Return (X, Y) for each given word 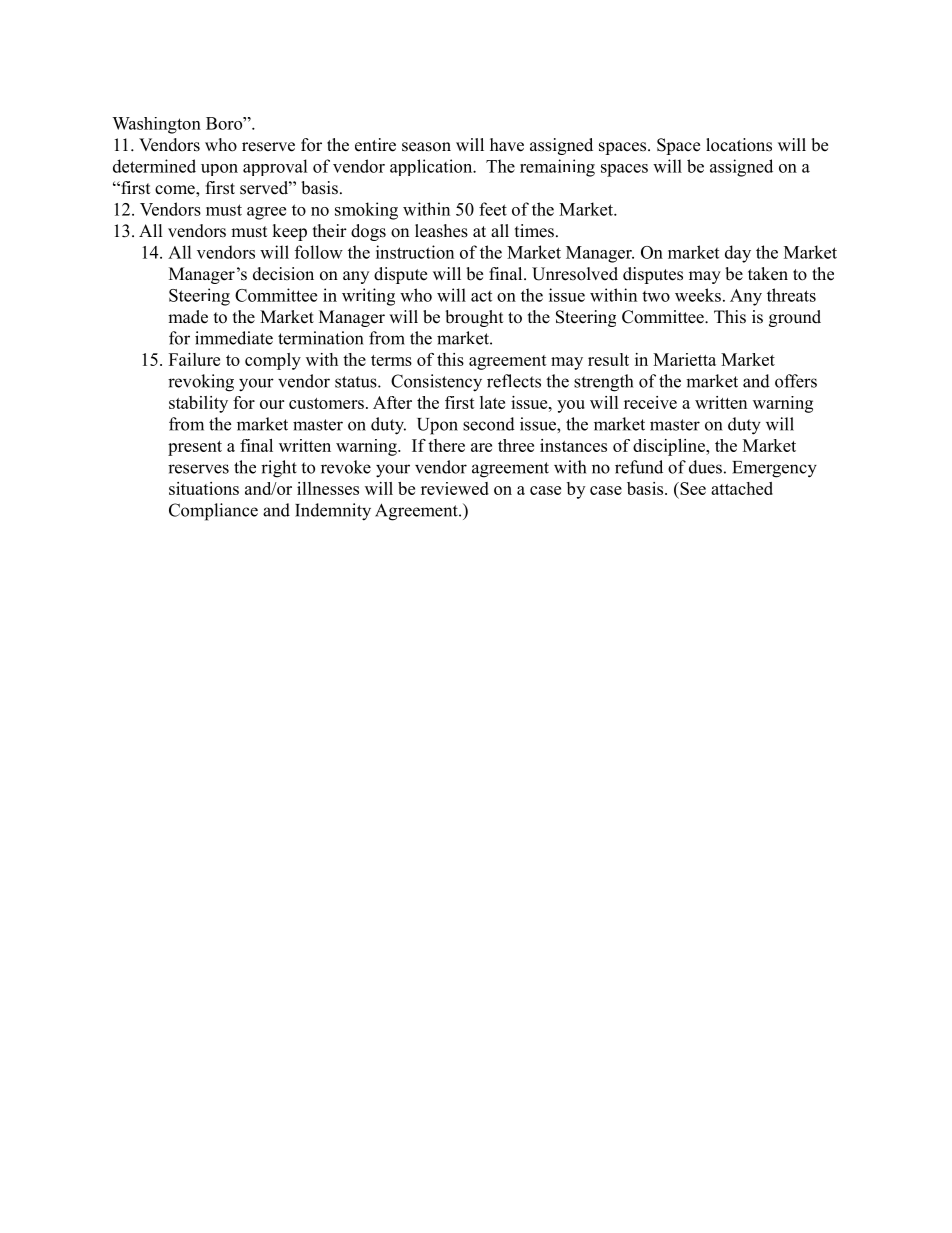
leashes (441, 231)
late (492, 402)
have (507, 145)
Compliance (213, 512)
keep (289, 232)
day (738, 254)
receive (650, 402)
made (188, 317)
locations (739, 145)
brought (474, 318)
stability (198, 404)
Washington (156, 125)
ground (795, 318)
